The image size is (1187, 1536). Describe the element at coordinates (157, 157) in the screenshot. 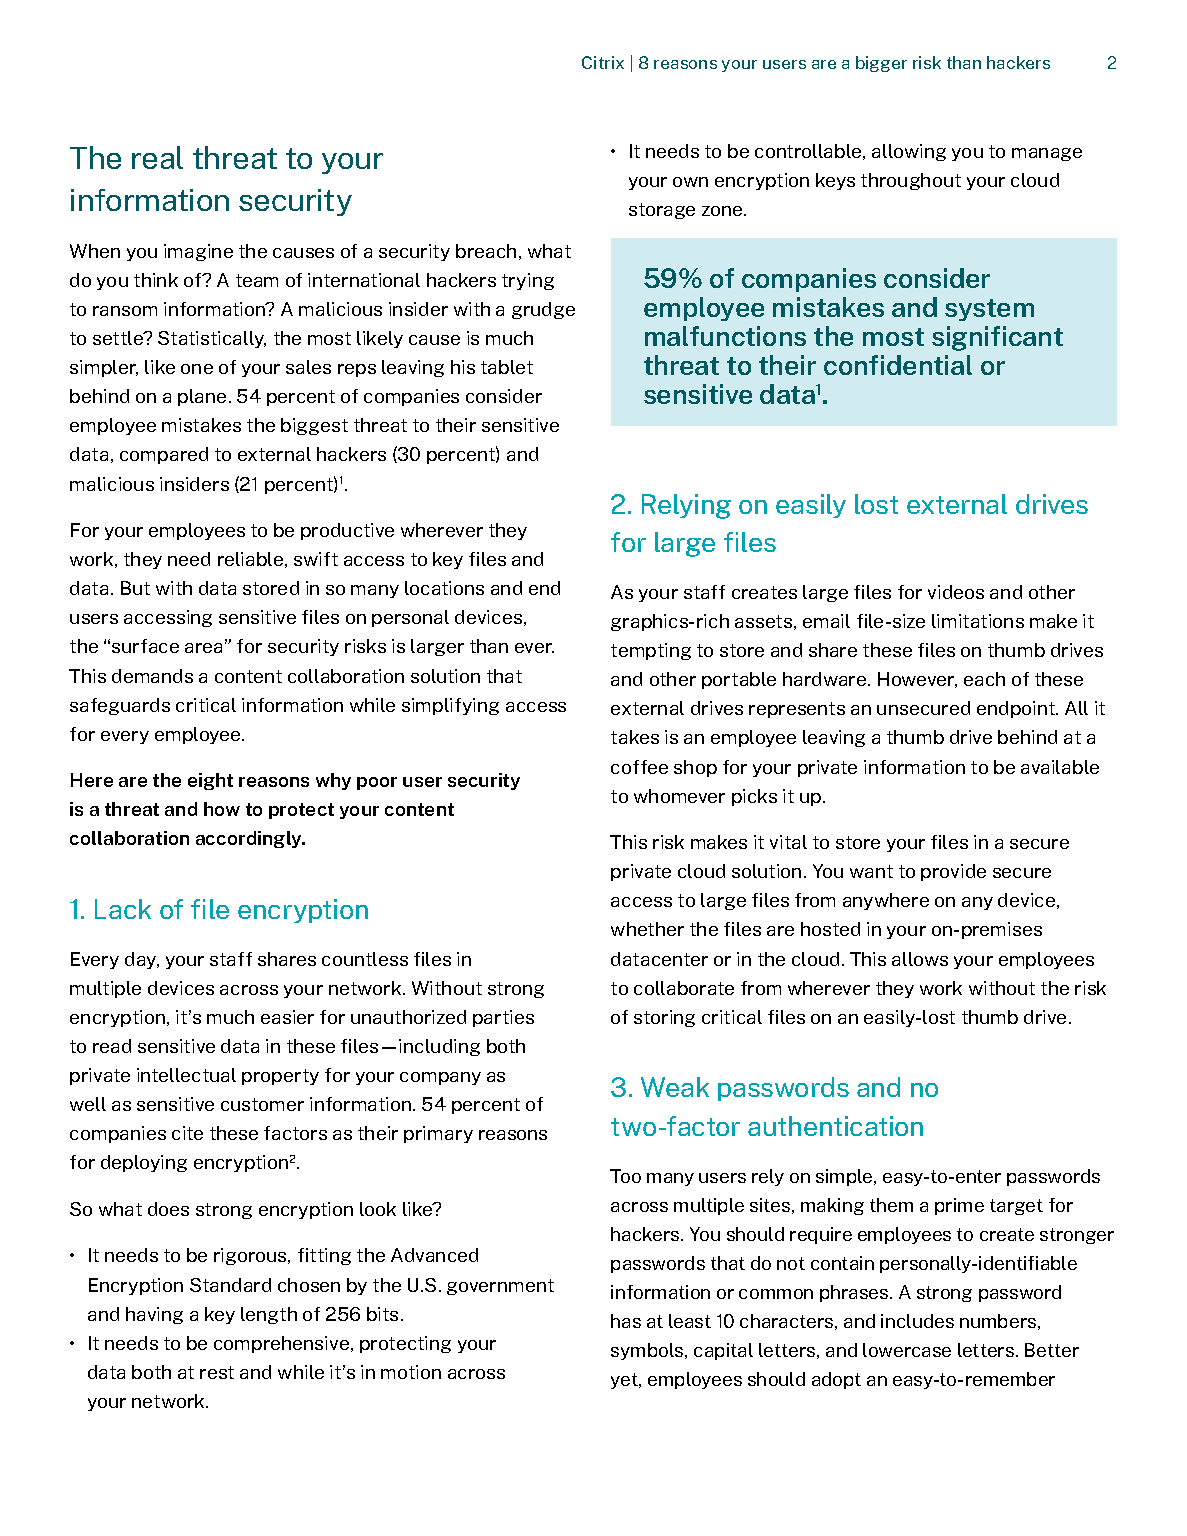

I see `real` at that location.
